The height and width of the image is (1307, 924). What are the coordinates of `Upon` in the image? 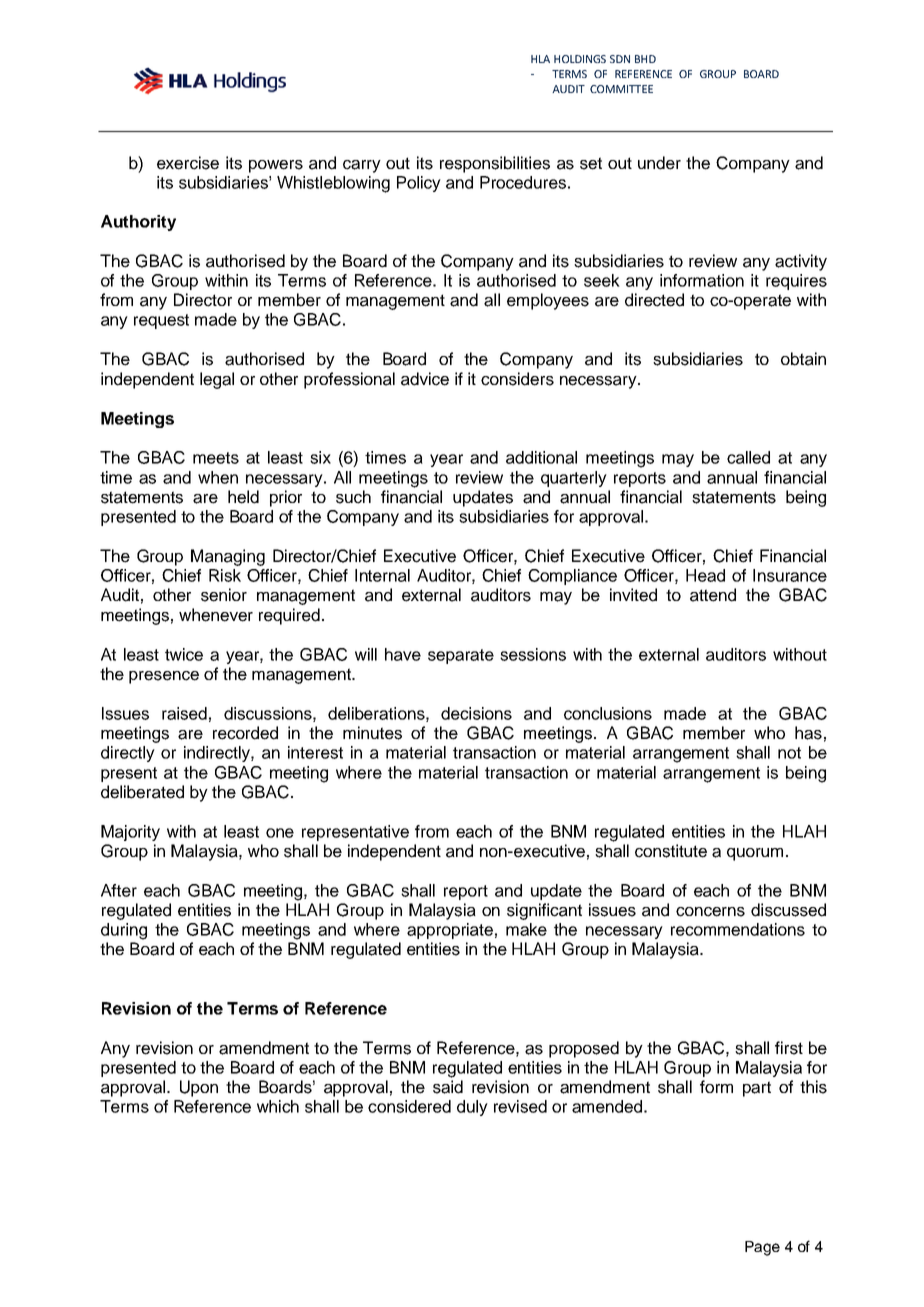 It's located at (199, 1088).
